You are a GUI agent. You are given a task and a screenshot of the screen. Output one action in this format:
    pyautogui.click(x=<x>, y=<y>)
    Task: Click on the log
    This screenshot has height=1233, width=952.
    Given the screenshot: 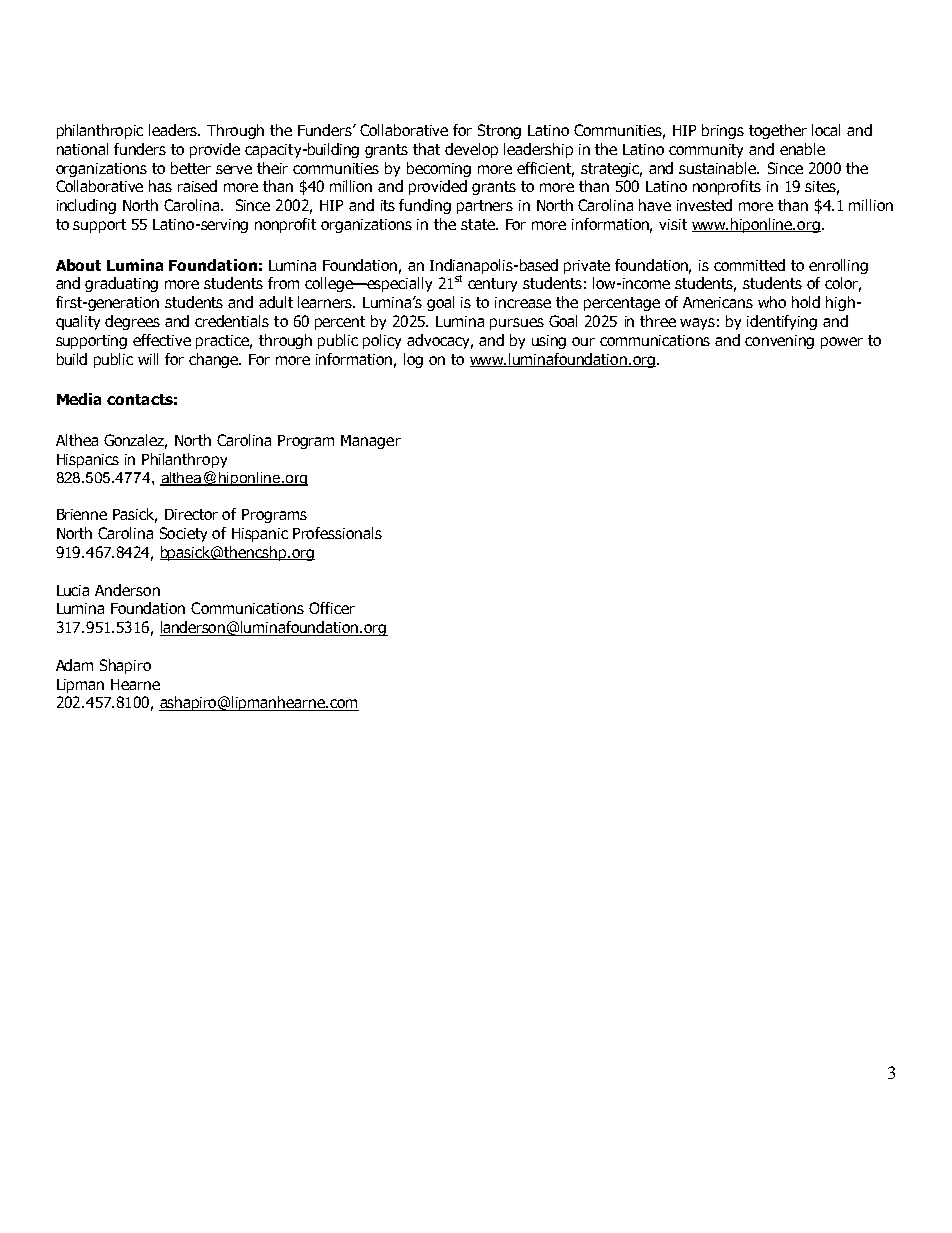 What is the action you would take?
    pyautogui.click(x=413, y=360)
